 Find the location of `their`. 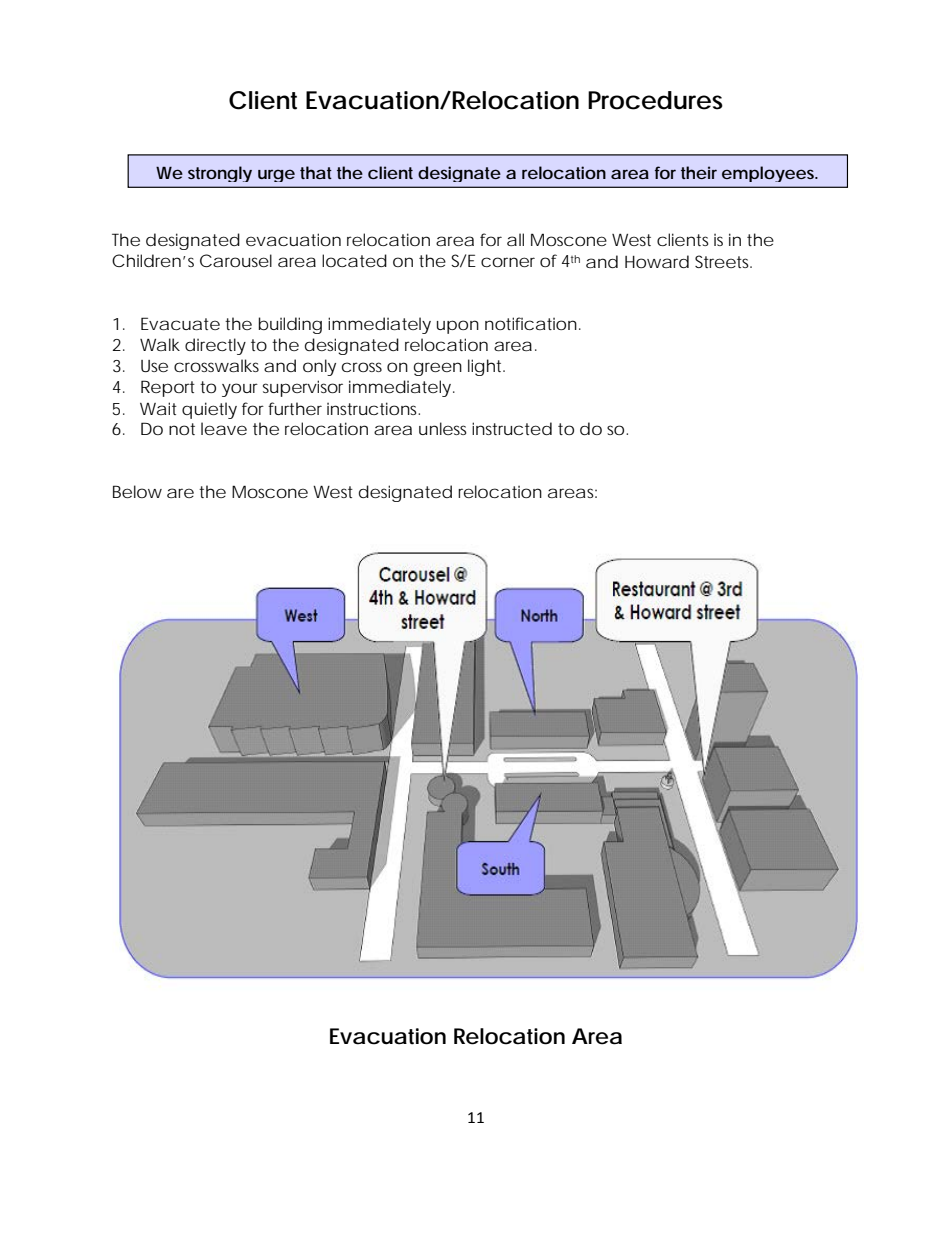

their is located at coordinates (699, 172).
